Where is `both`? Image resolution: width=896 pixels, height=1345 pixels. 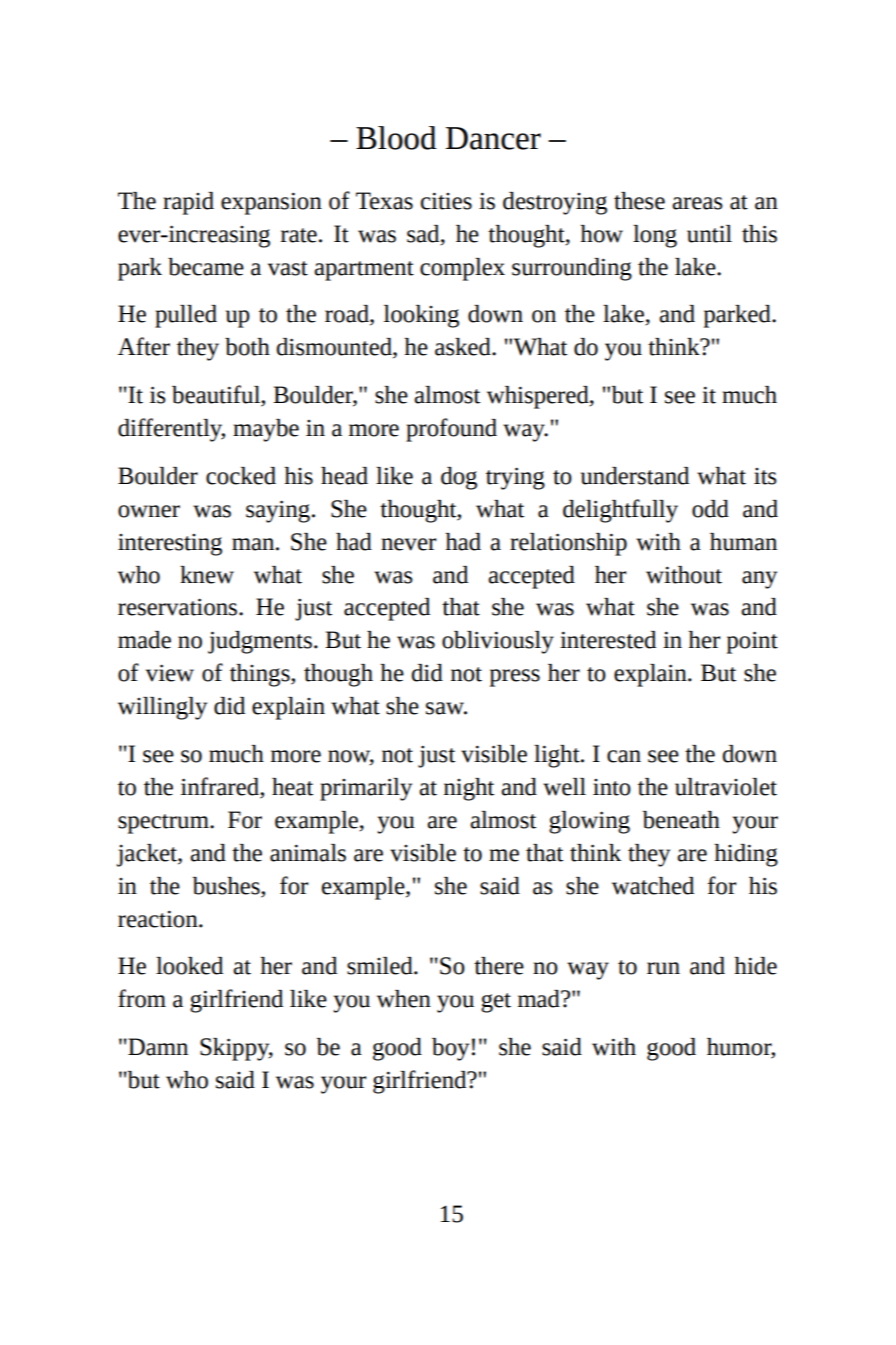 both is located at coordinates (247, 347).
